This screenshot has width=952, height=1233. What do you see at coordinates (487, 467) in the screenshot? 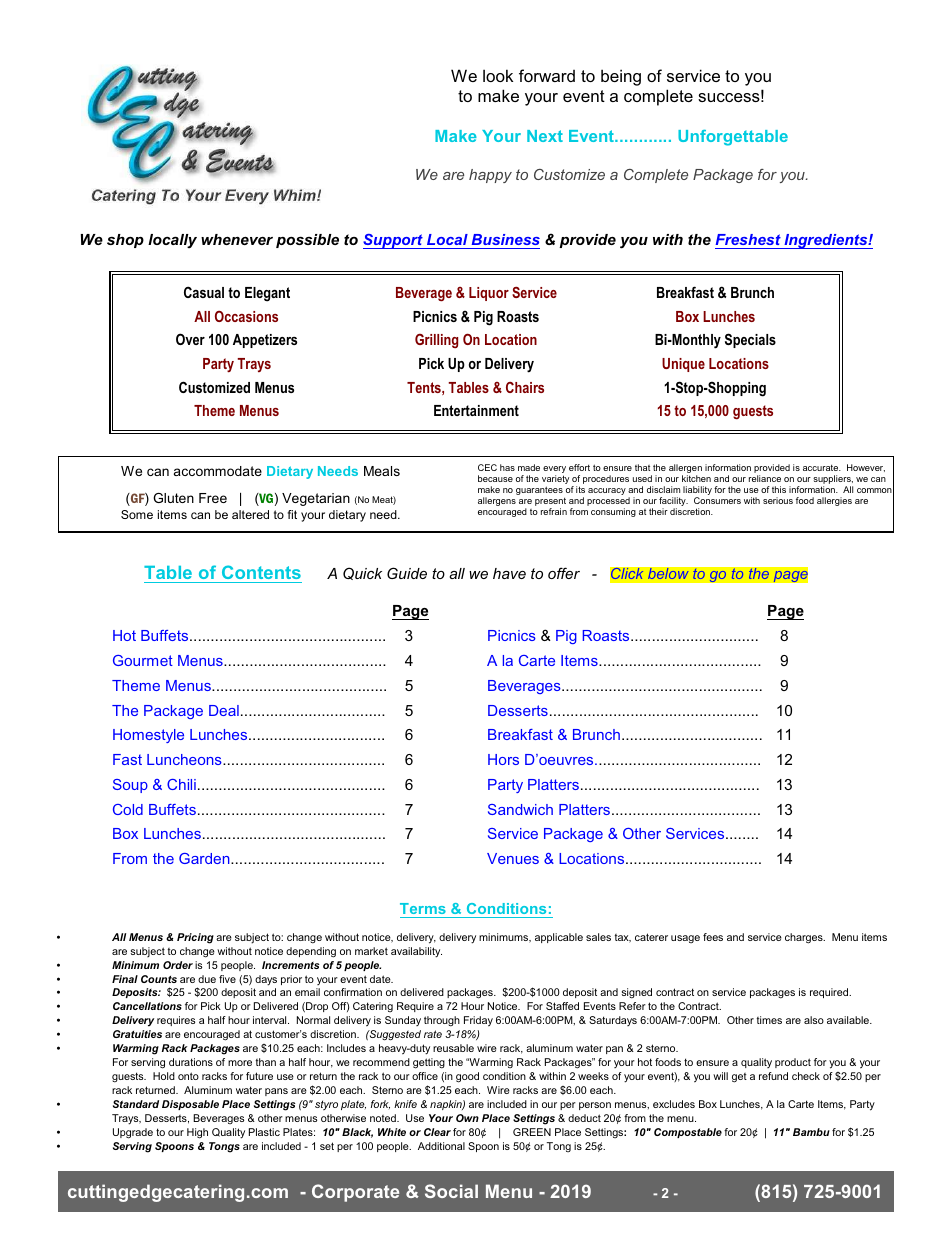
I see `CEC` at bounding box center [487, 467].
